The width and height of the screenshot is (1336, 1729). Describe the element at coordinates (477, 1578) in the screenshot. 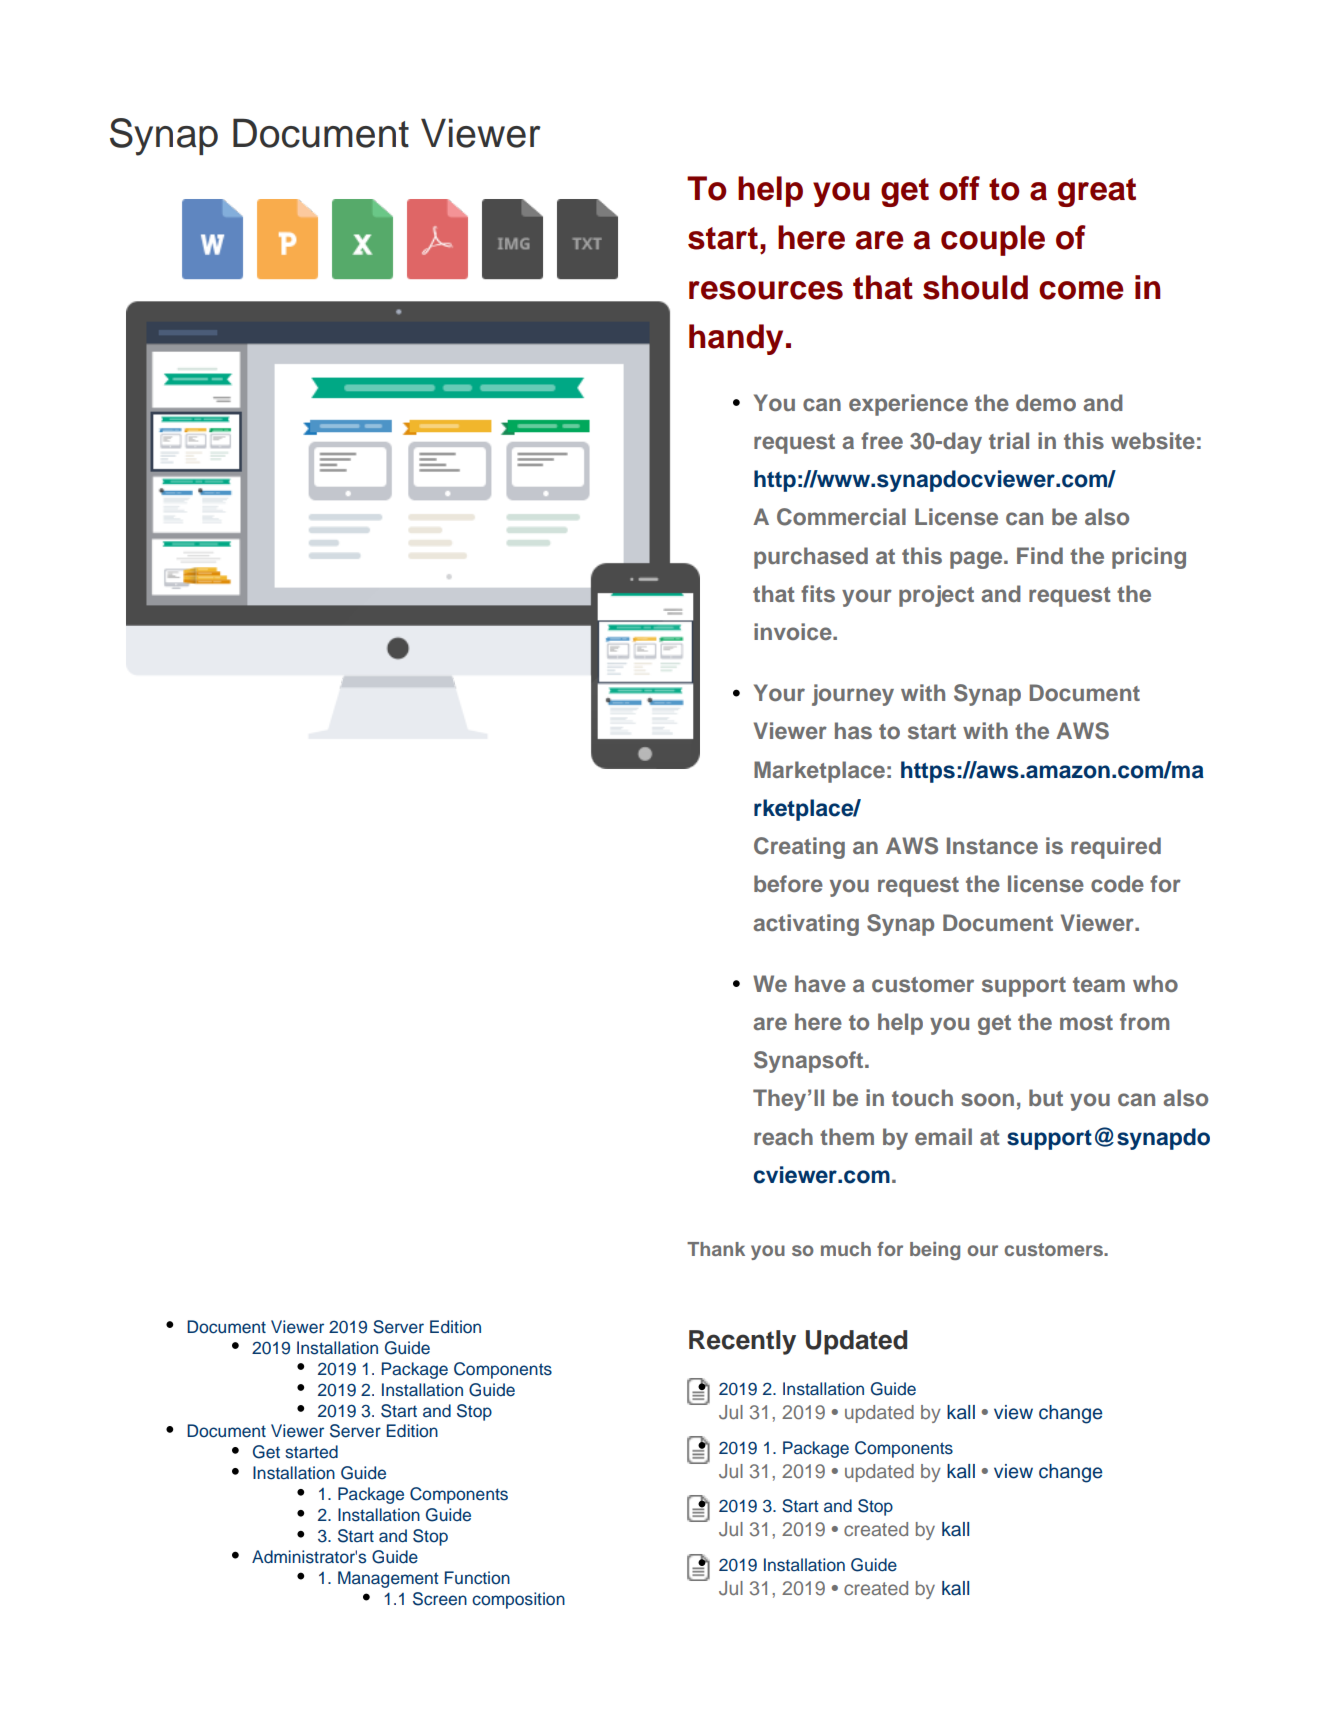

I see `Function` at that location.
